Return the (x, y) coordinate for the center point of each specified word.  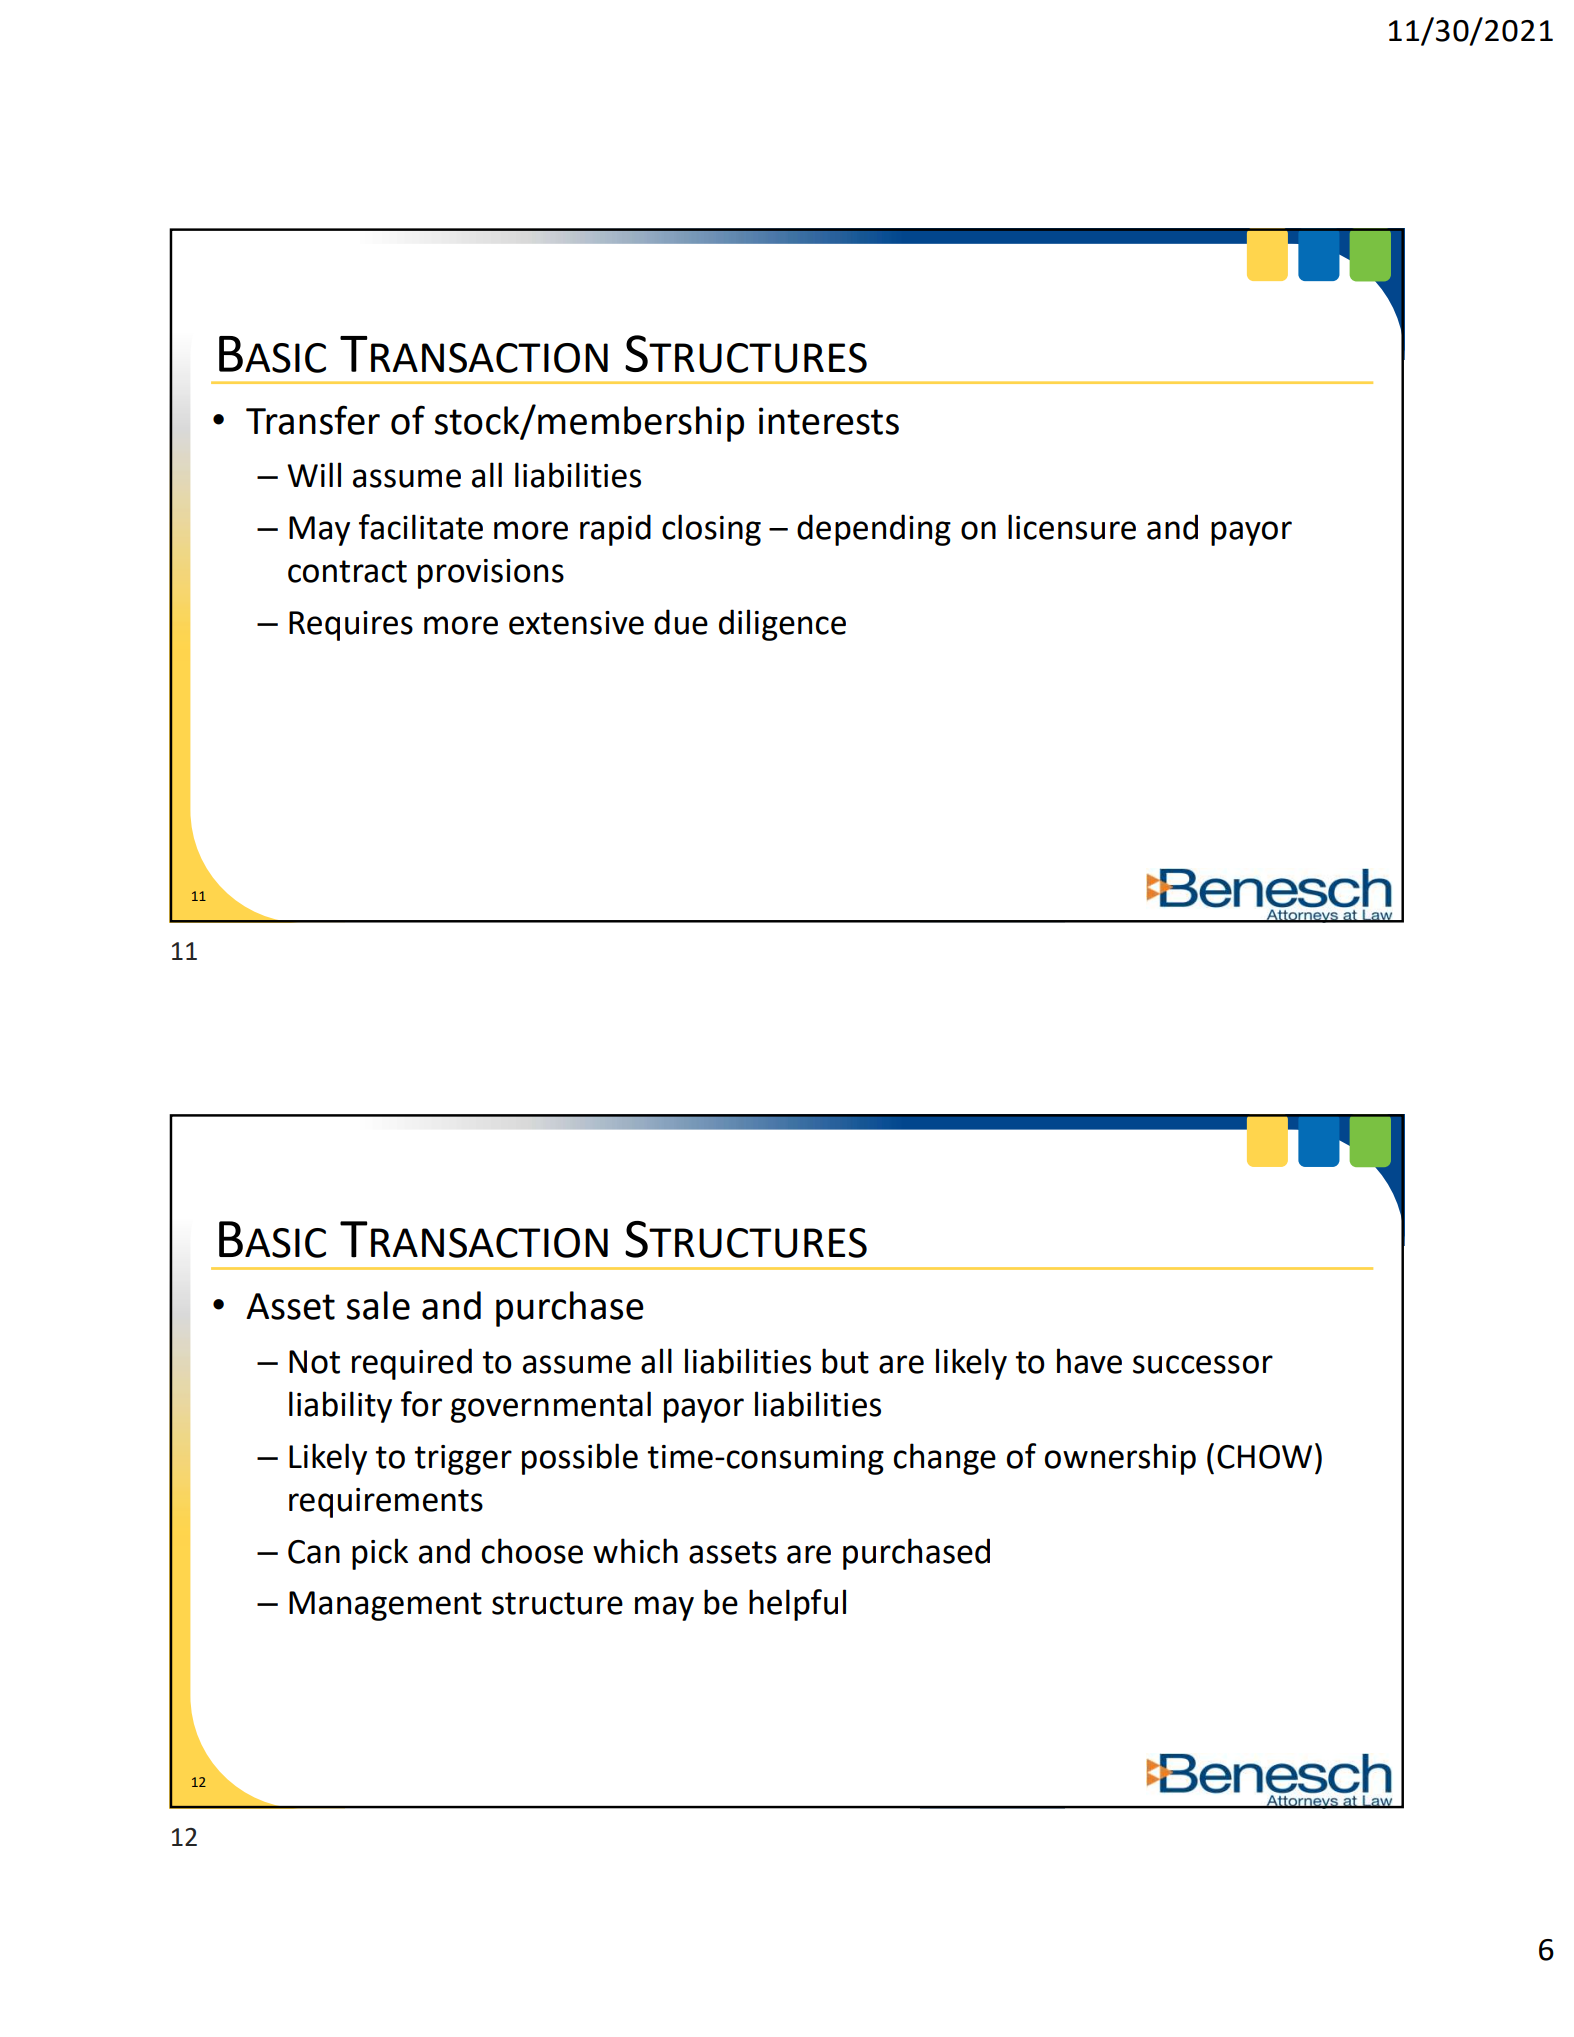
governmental (551, 1407)
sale (378, 1305)
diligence (782, 625)
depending (874, 530)
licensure (1072, 527)
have (1089, 1361)
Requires (351, 626)
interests (829, 421)
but (845, 1361)
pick (380, 1554)
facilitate (421, 527)
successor (1203, 1364)
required (412, 1364)
